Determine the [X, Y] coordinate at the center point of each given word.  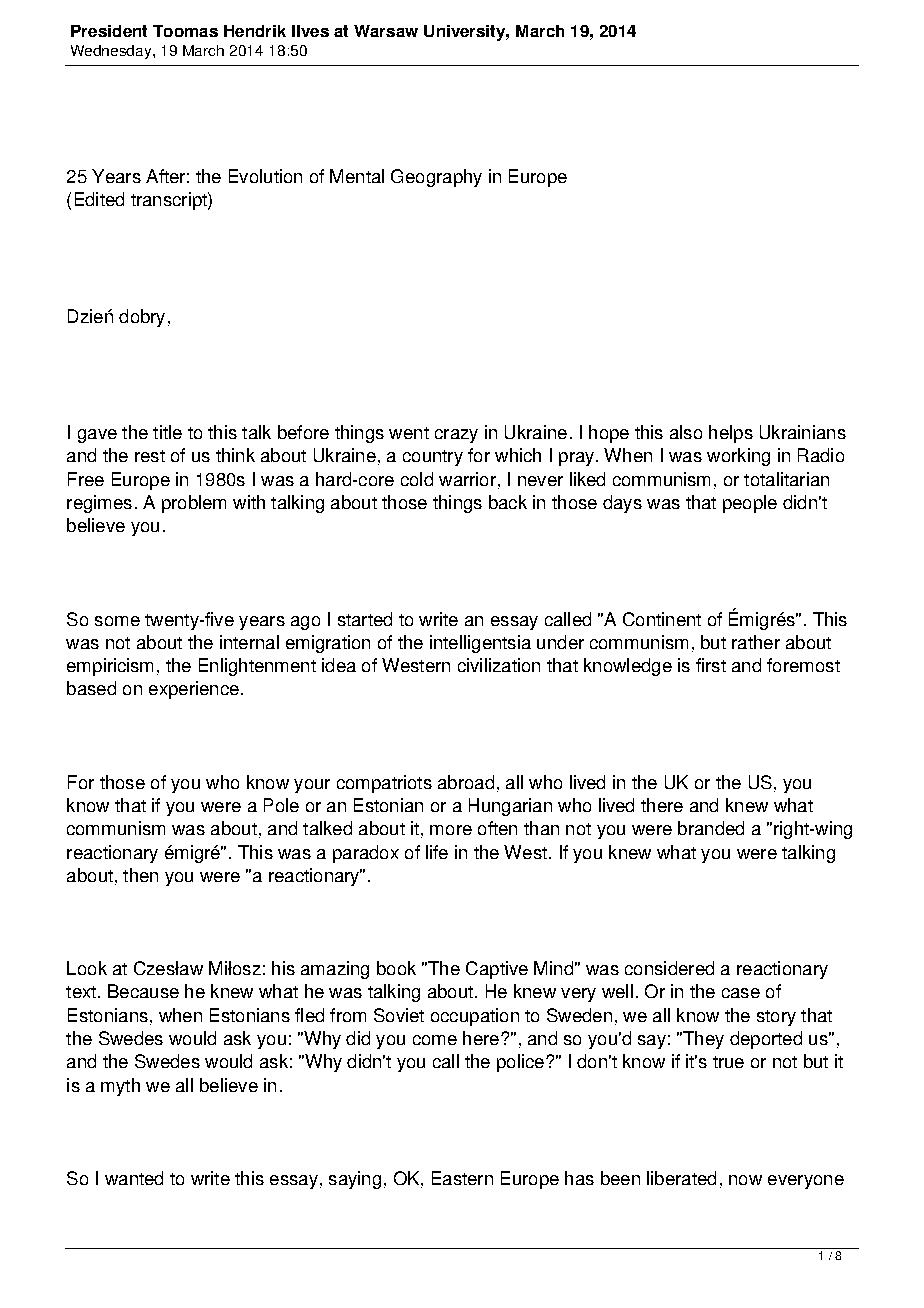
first [711, 665]
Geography [436, 178]
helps [731, 434]
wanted [134, 1178]
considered [669, 968]
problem [194, 504]
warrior [467, 479]
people [750, 504]
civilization [499, 665]
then [140, 875]
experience [194, 690]
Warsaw [386, 31]
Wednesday [112, 52]
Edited [99, 199]
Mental [357, 176]
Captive [497, 970]
